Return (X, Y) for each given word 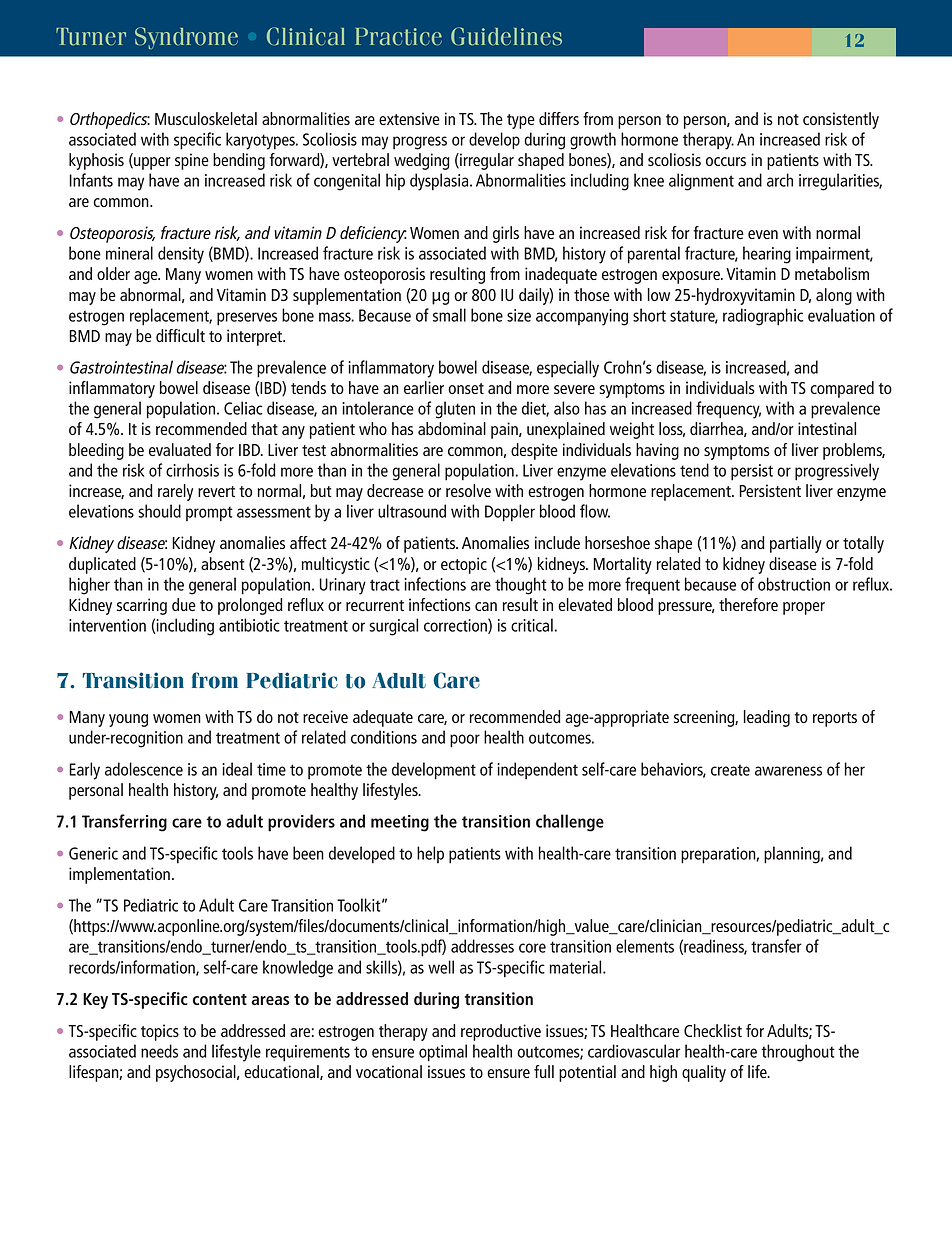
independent (537, 771)
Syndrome (186, 38)
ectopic (464, 565)
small (449, 315)
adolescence (144, 769)
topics (160, 1032)
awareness (788, 771)
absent (223, 563)
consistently (841, 120)
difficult (180, 335)
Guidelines (506, 36)
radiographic (763, 317)
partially (796, 544)
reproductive (501, 1032)
